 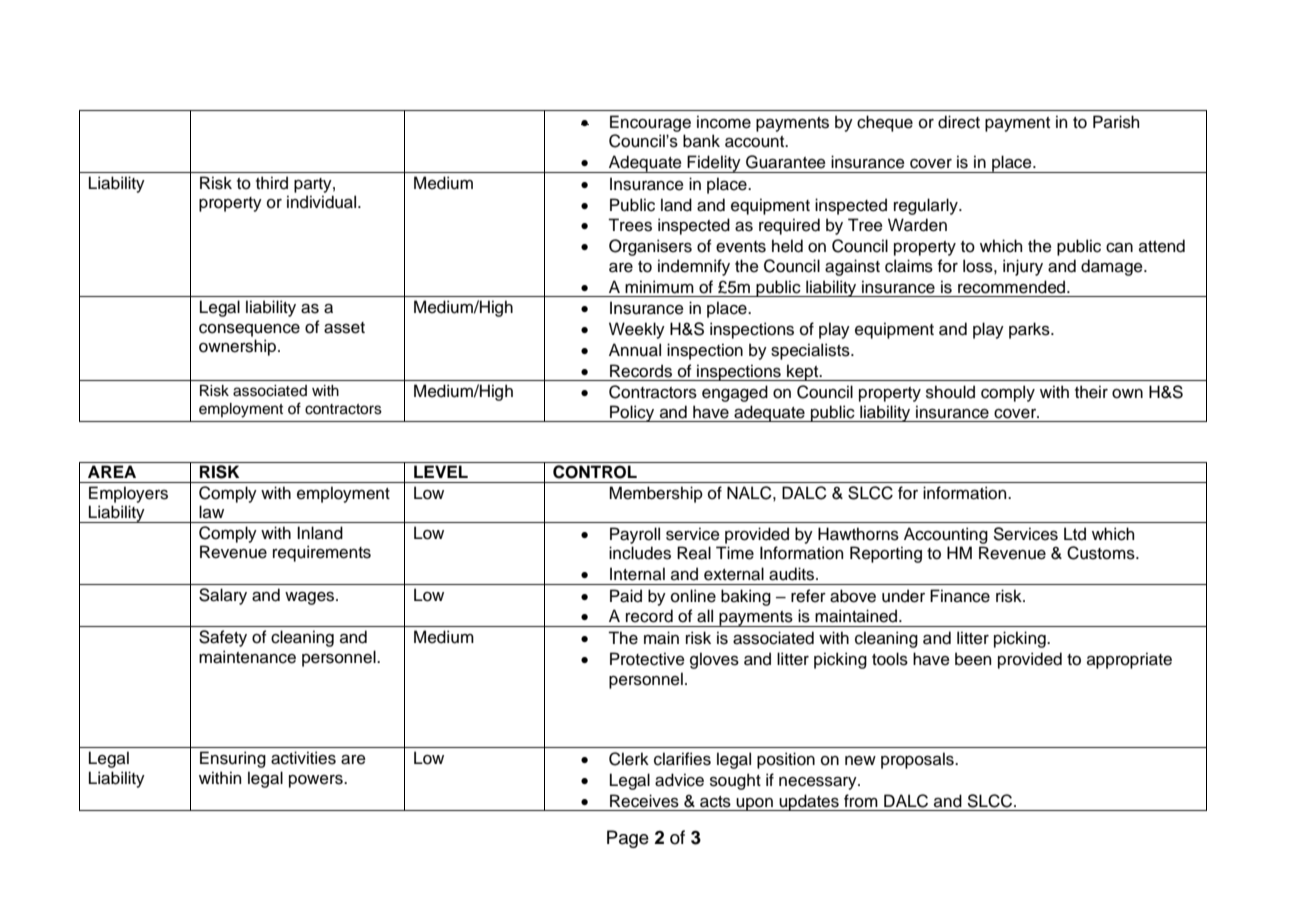 What do you see at coordinates (1075, 534) in the screenshot?
I see `Ltd` at bounding box center [1075, 534].
